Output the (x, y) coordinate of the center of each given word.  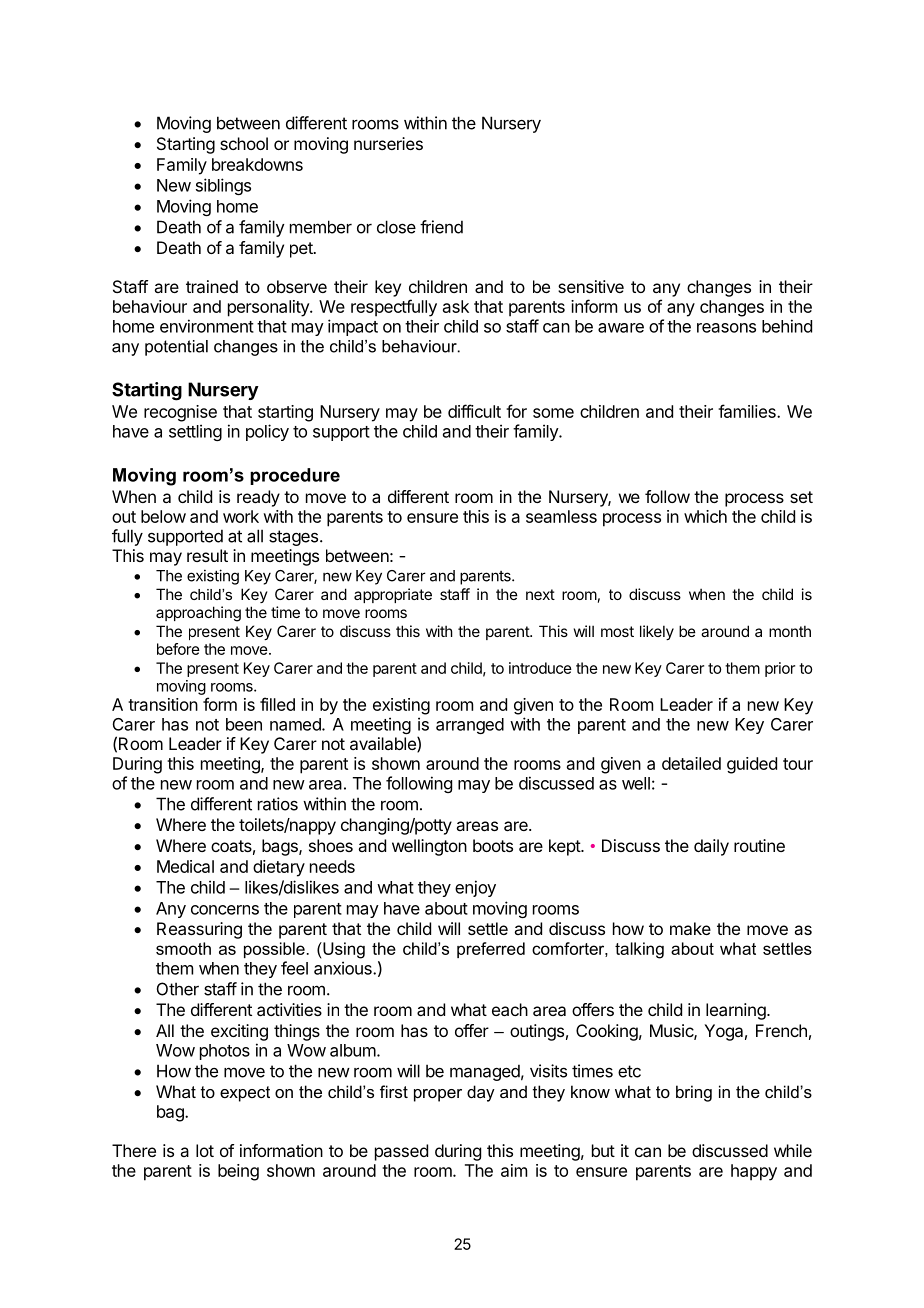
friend (441, 227)
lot (205, 1150)
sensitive (591, 286)
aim (514, 1170)
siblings (223, 186)
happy (754, 1172)
